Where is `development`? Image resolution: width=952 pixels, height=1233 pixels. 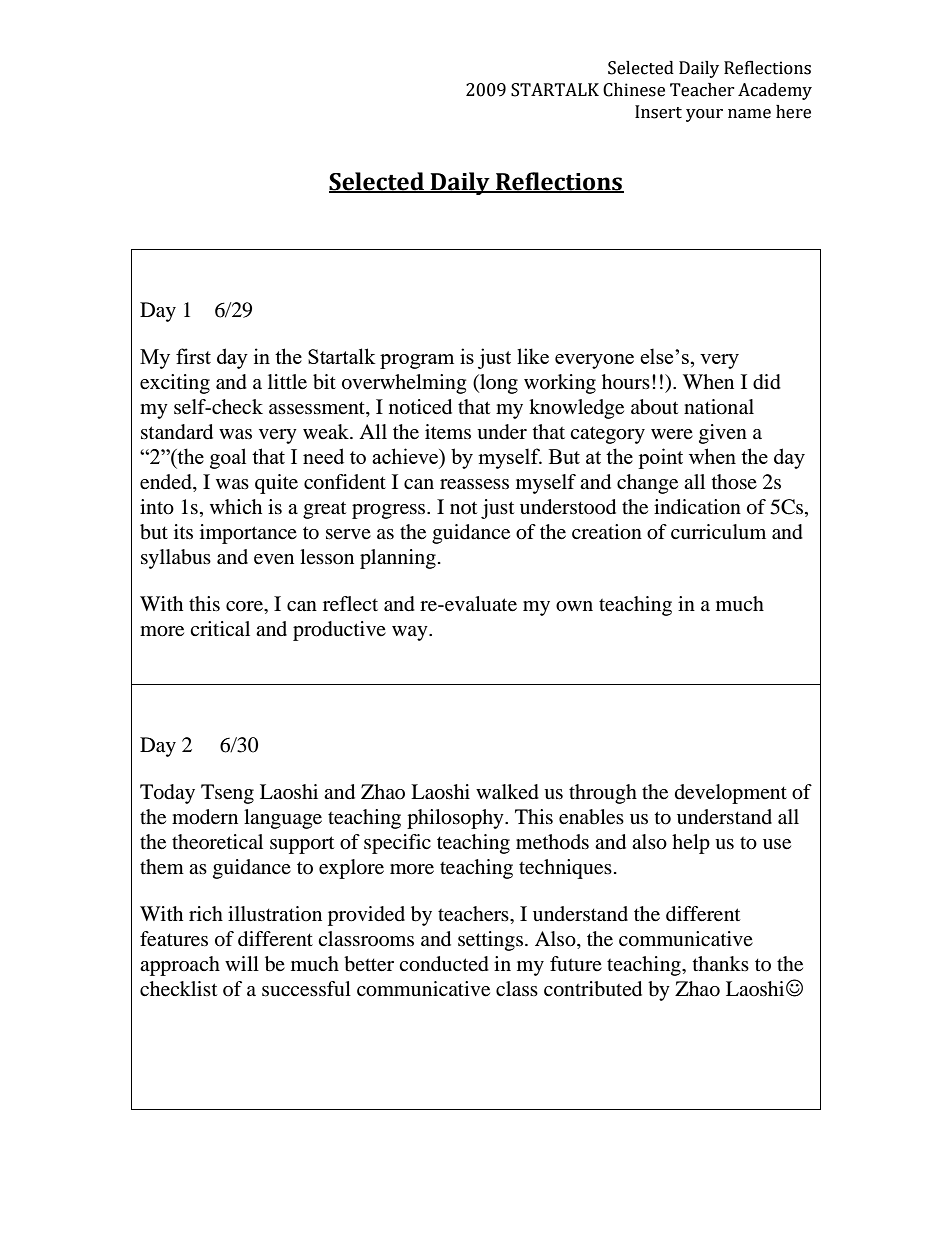
development is located at coordinates (731, 794).
